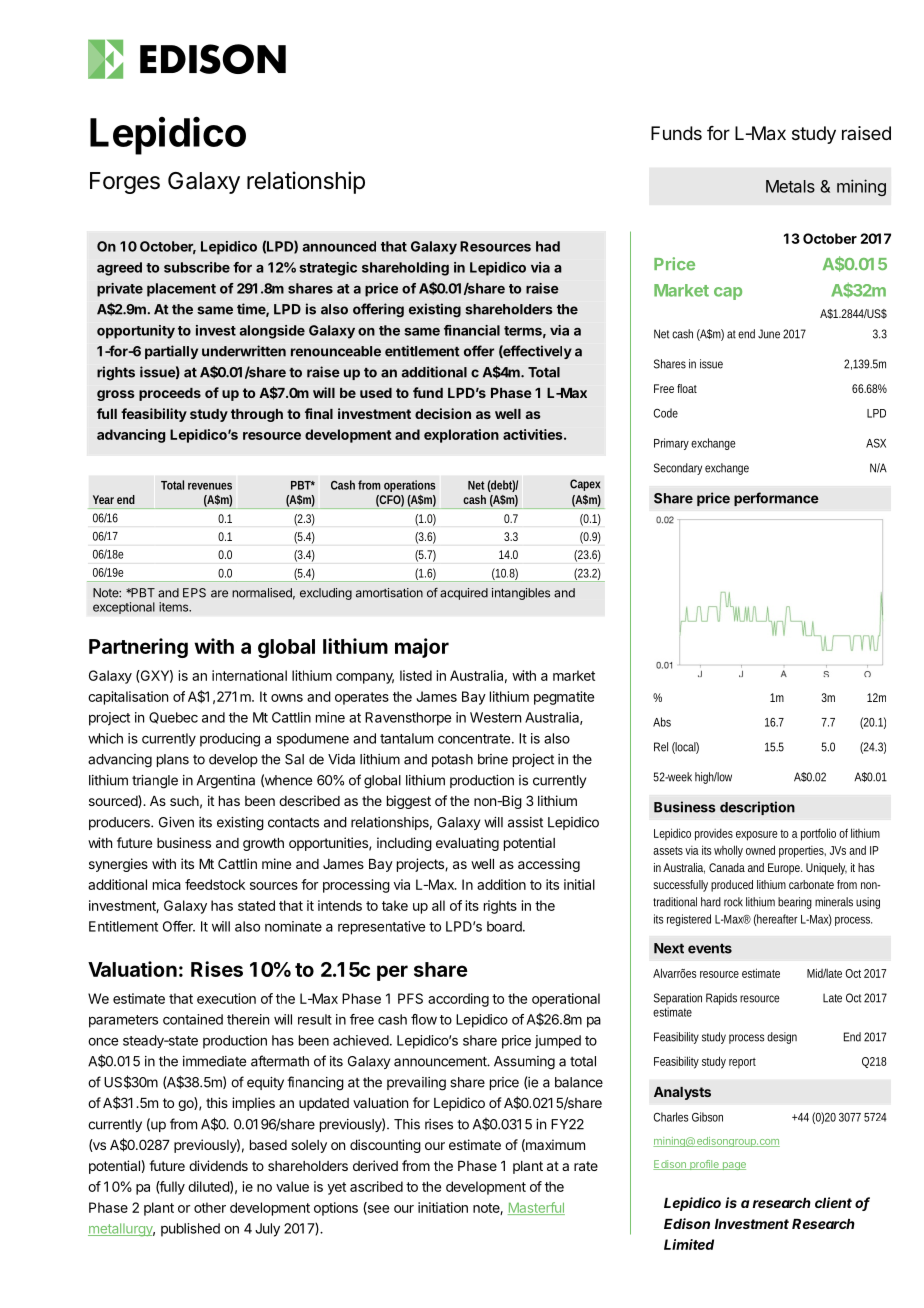  What do you see at coordinates (461, 436) in the image?
I see `exploration` at bounding box center [461, 436].
